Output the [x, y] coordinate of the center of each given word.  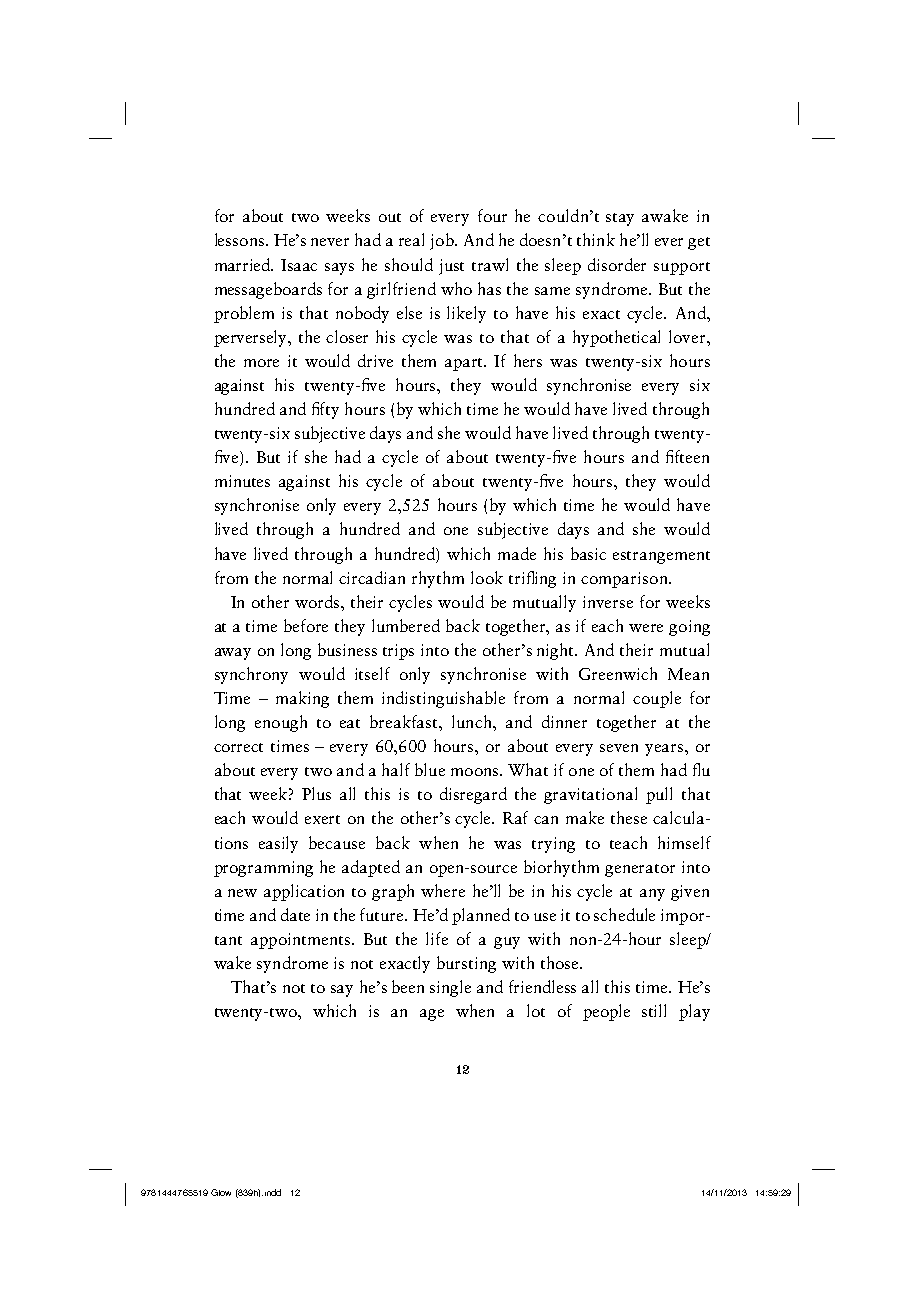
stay [620, 219]
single [450, 988]
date [295, 914]
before [306, 625]
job [443, 241]
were [646, 628]
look [487, 577]
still [654, 1010]
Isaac [299, 265]
